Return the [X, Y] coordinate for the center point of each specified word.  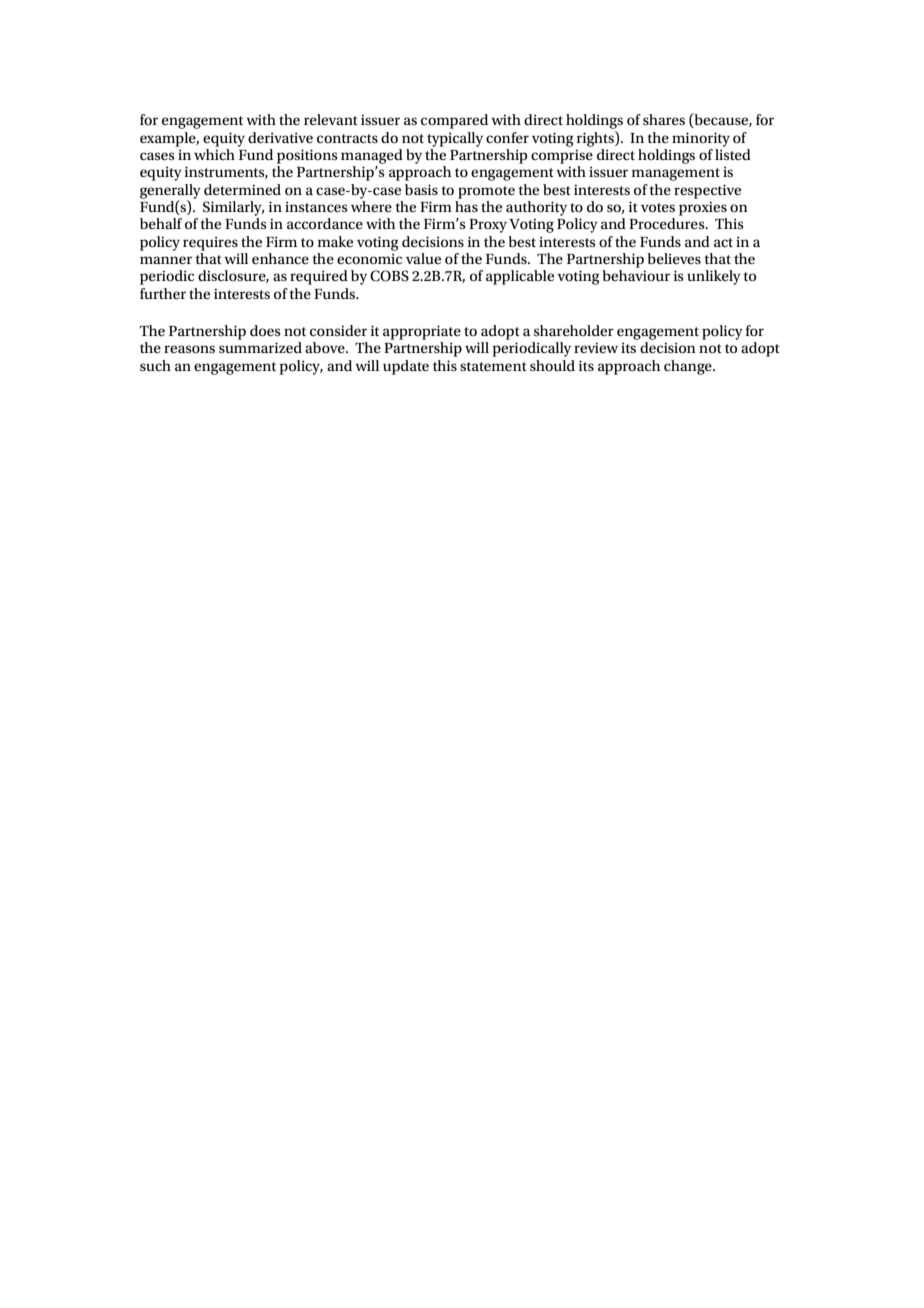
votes [658, 207]
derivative [280, 137]
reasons [189, 349]
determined [242, 189]
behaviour [636, 275]
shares [664, 119]
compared [454, 121]
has [466, 206]
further [163, 293]
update [406, 367]
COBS [389, 276]
